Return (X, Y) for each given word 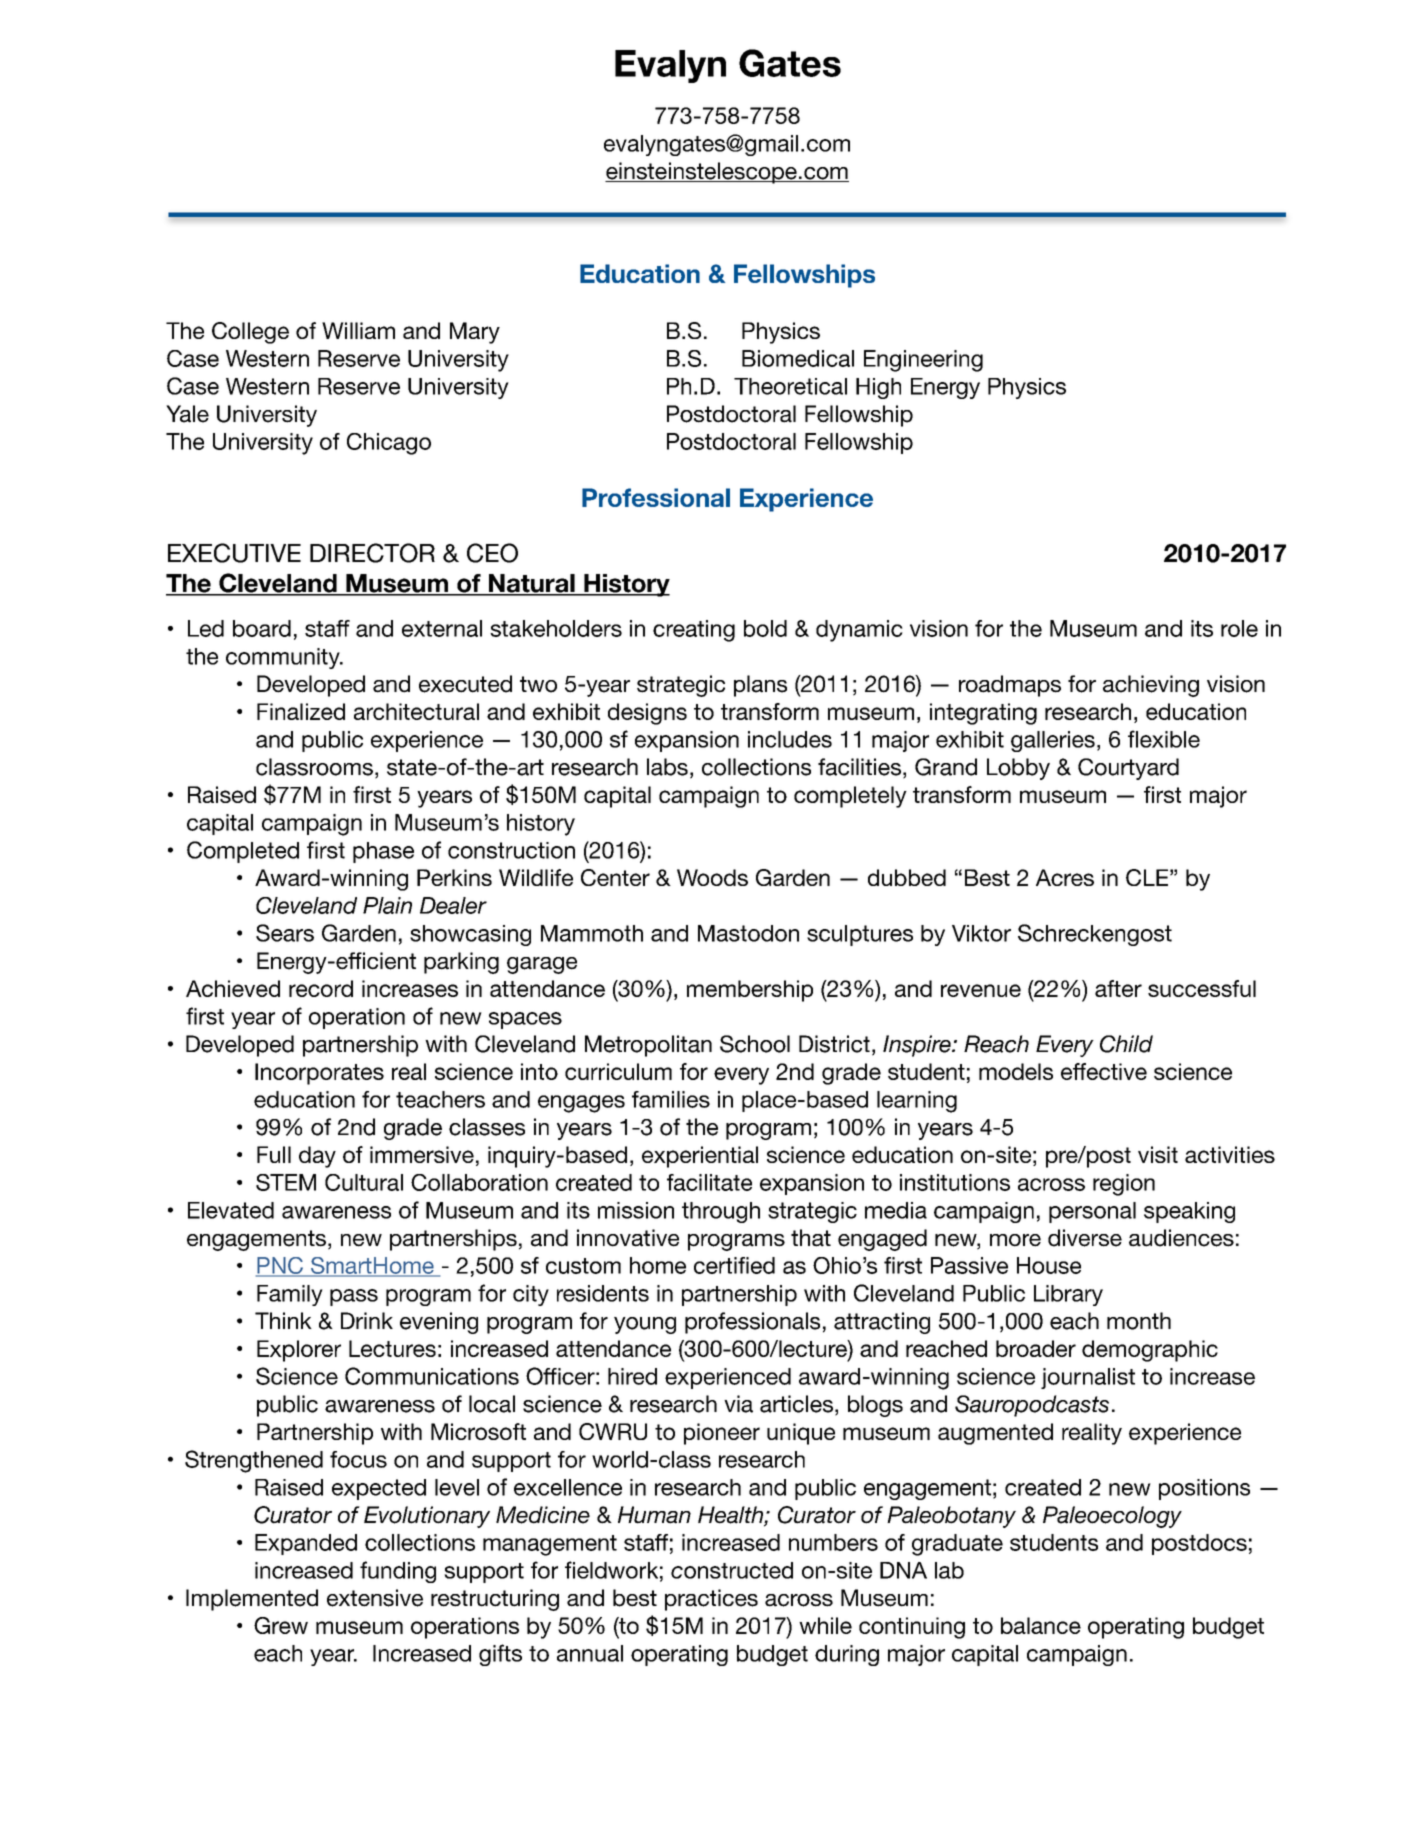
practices (711, 1600)
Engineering (923, 361)
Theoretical (790, 386)
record (321, 988)
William (358, 330)
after (1118, 988)
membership (750, 991)
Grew (281, 1625)
